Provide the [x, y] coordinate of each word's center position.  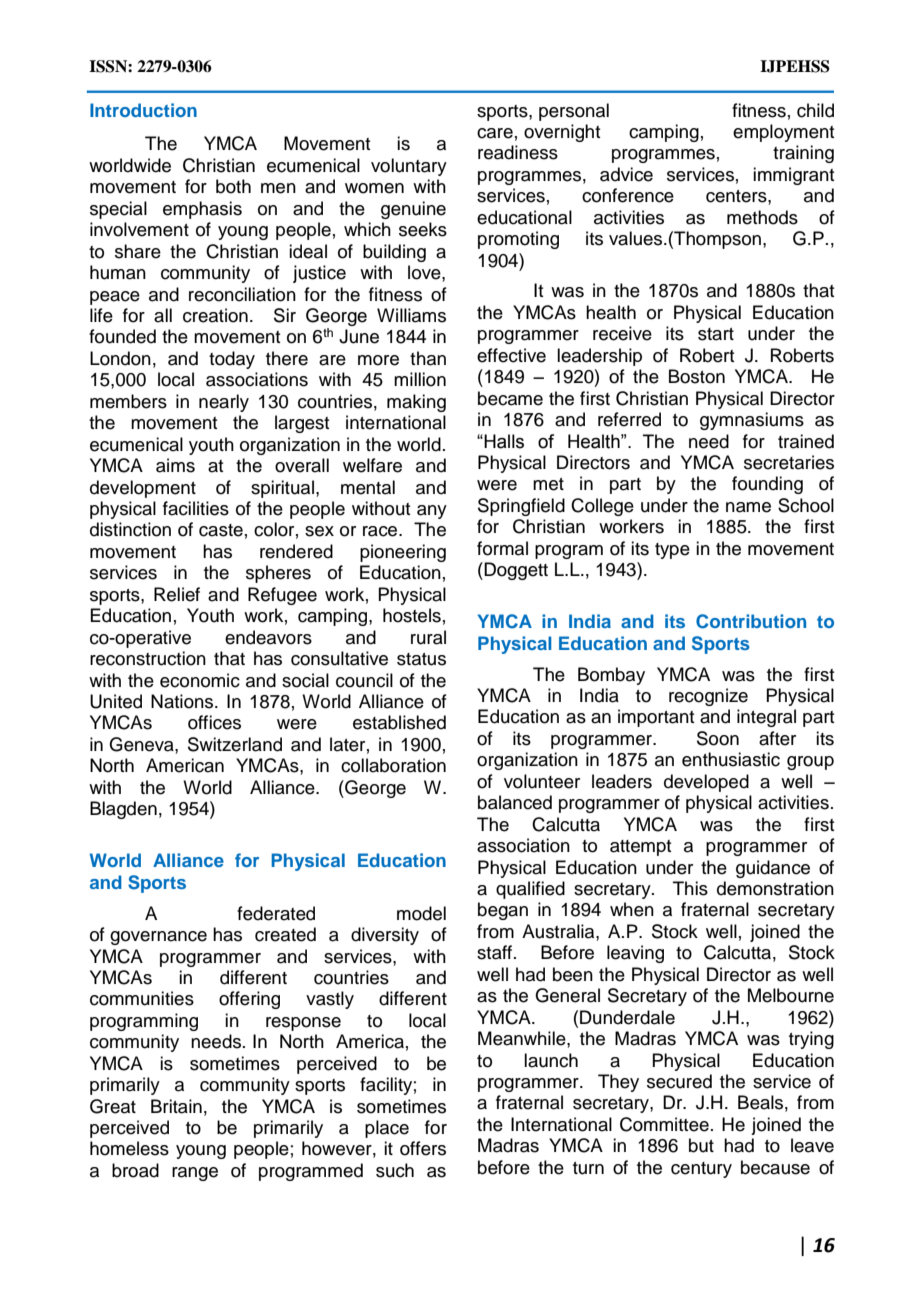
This [690, 888]
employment [783, 133]
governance [158, 938]
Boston [697, 376]
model [421, 913]
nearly [224, 403]
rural [428, 637]
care [495, 133]
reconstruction [148, 658]
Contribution [751, 621]
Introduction [143, 110]
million [420, 379]
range [195, 1174]
